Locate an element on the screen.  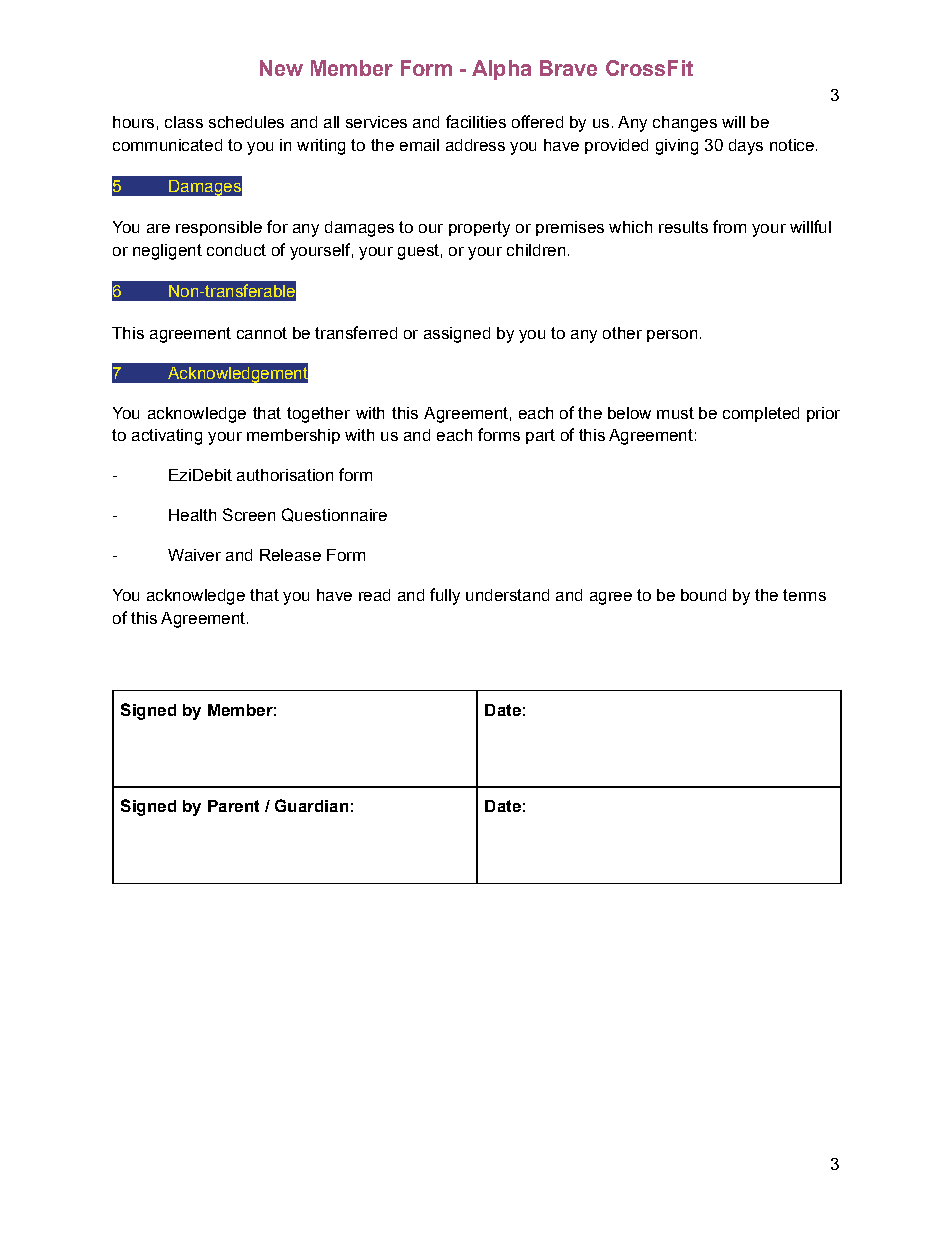
from is located at coordinates (729, 226).
